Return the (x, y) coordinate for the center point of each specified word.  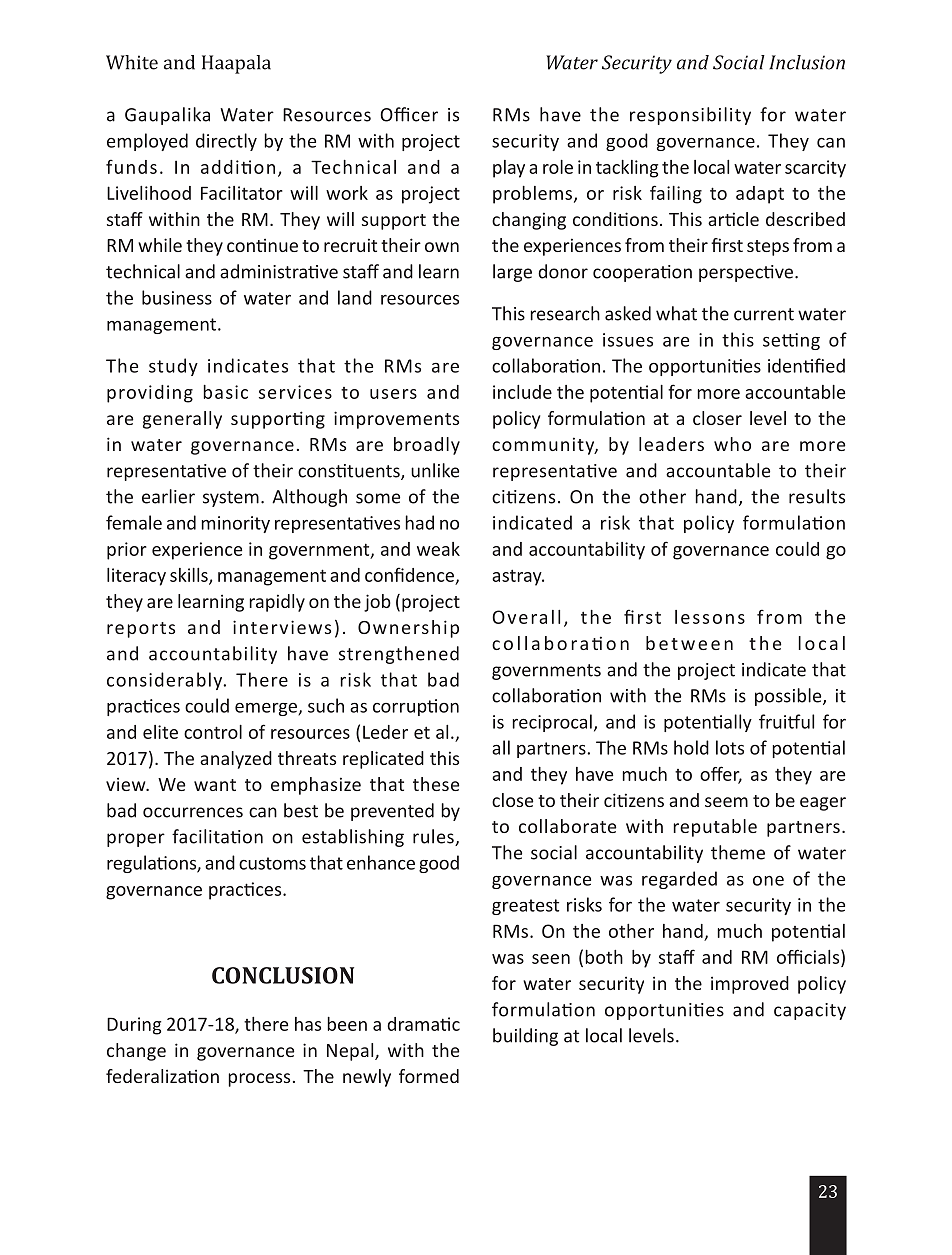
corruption (416, 707)
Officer (409, 114)
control (213, 732)
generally (182, 420)
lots (730, 747)
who (732, 444)
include (522, 392)
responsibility (690, 116)
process (259, 1080)
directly (226, 142)
